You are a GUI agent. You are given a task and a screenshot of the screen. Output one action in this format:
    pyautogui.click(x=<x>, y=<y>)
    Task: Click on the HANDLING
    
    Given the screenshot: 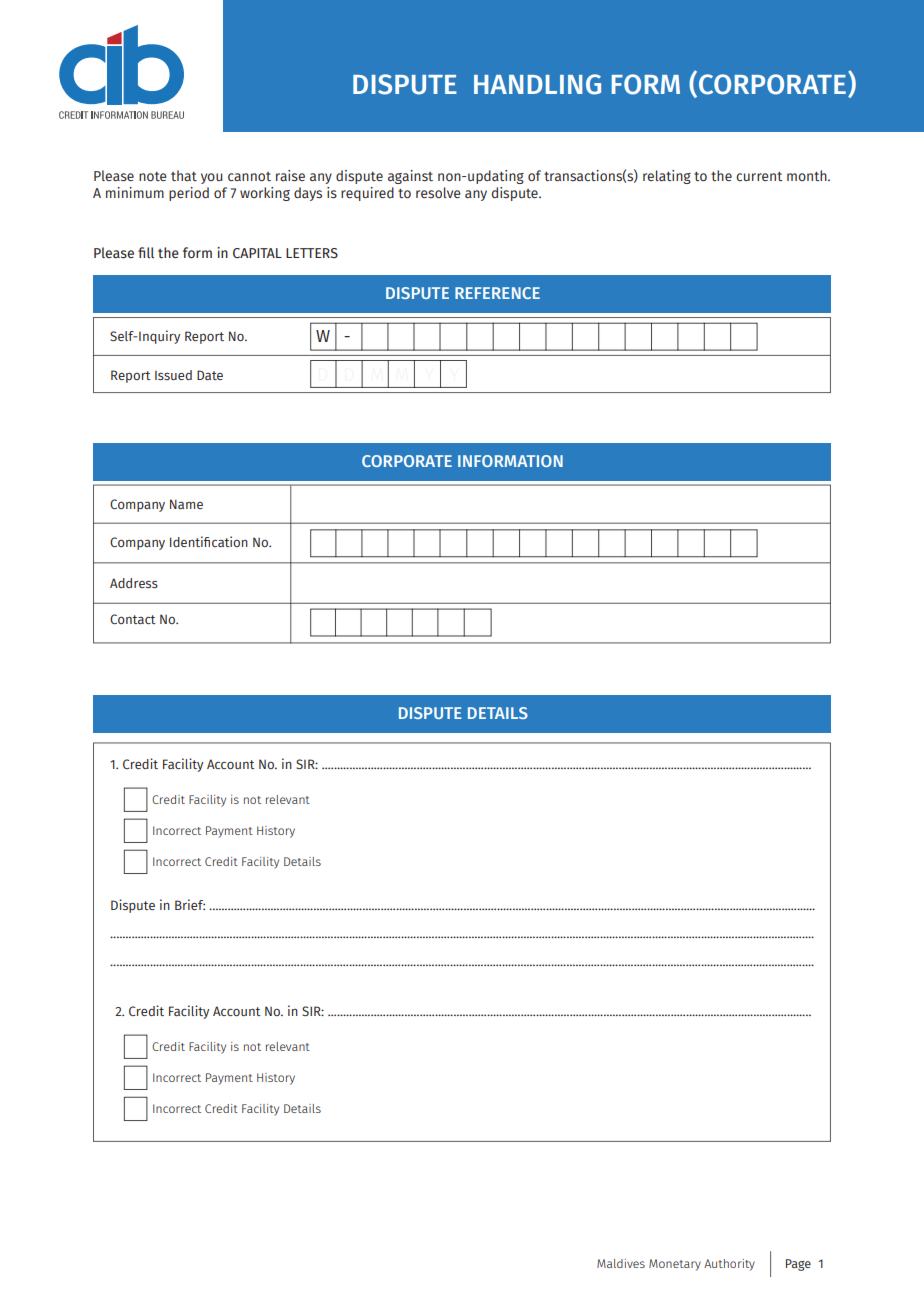 What is the action you would take?
    pyautogui.click(x=537, y=84)
